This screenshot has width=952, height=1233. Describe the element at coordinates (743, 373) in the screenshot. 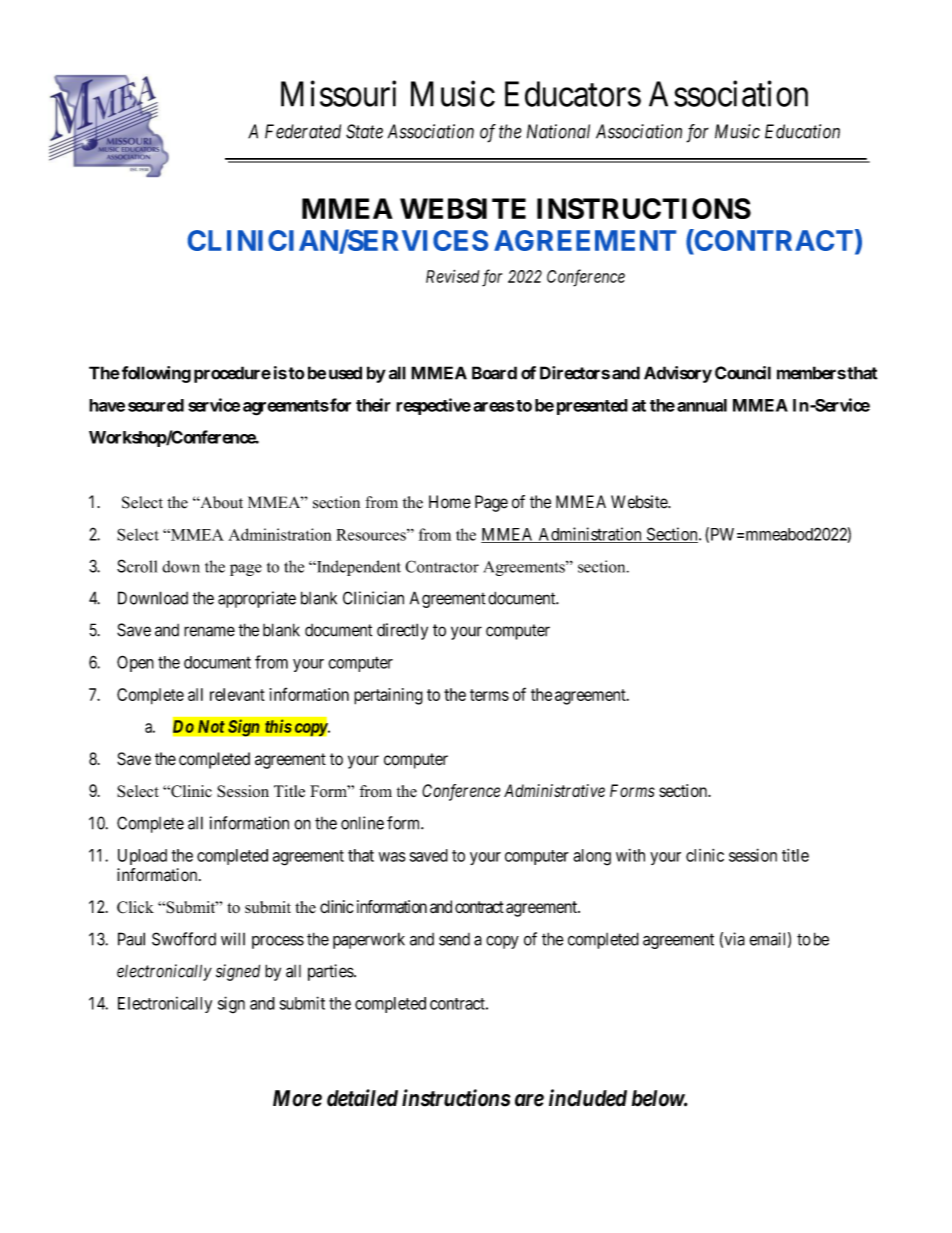

I see `Council` at that location.
